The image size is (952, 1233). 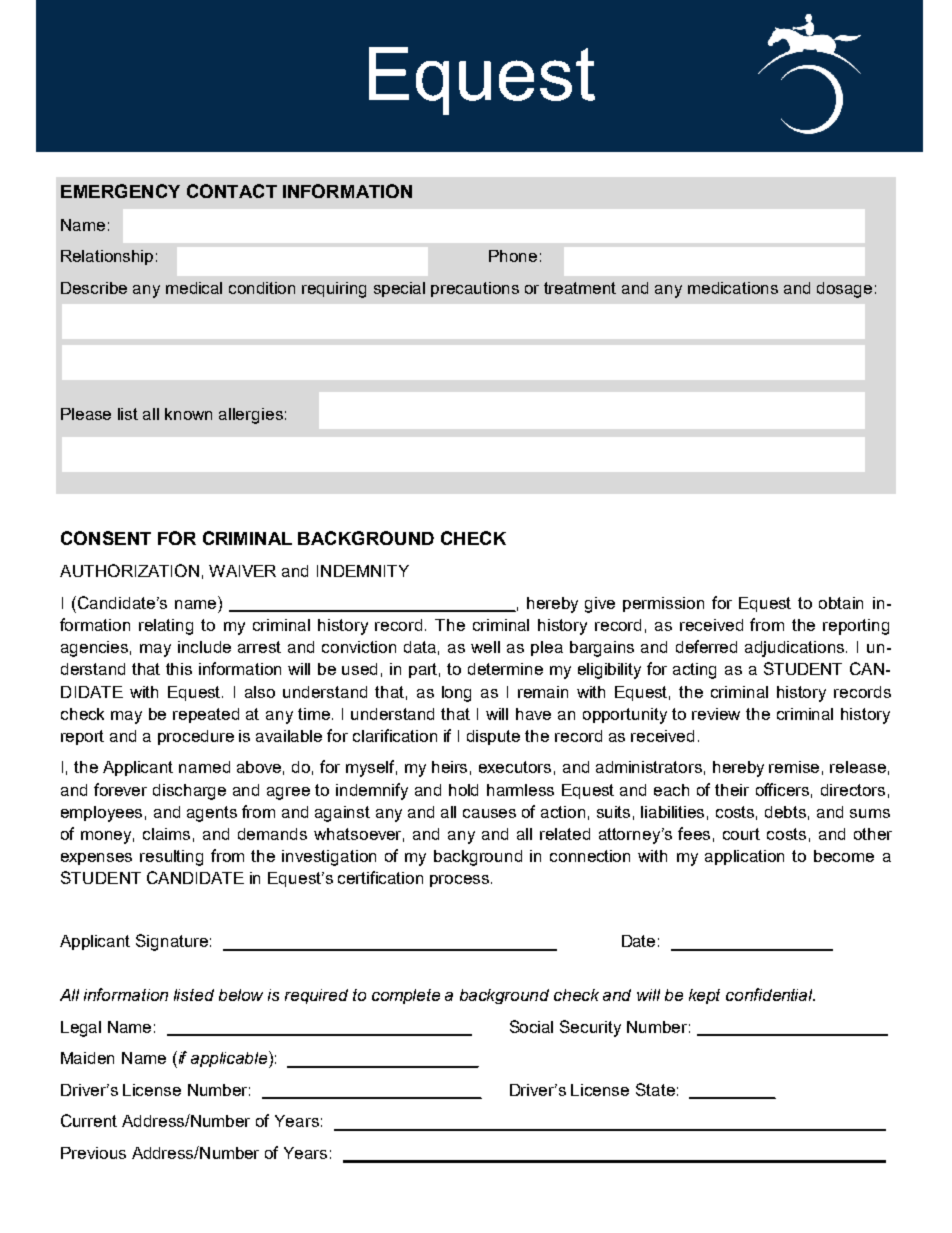 I want to click on EMERGENCY, so click(x=120, y=191).
